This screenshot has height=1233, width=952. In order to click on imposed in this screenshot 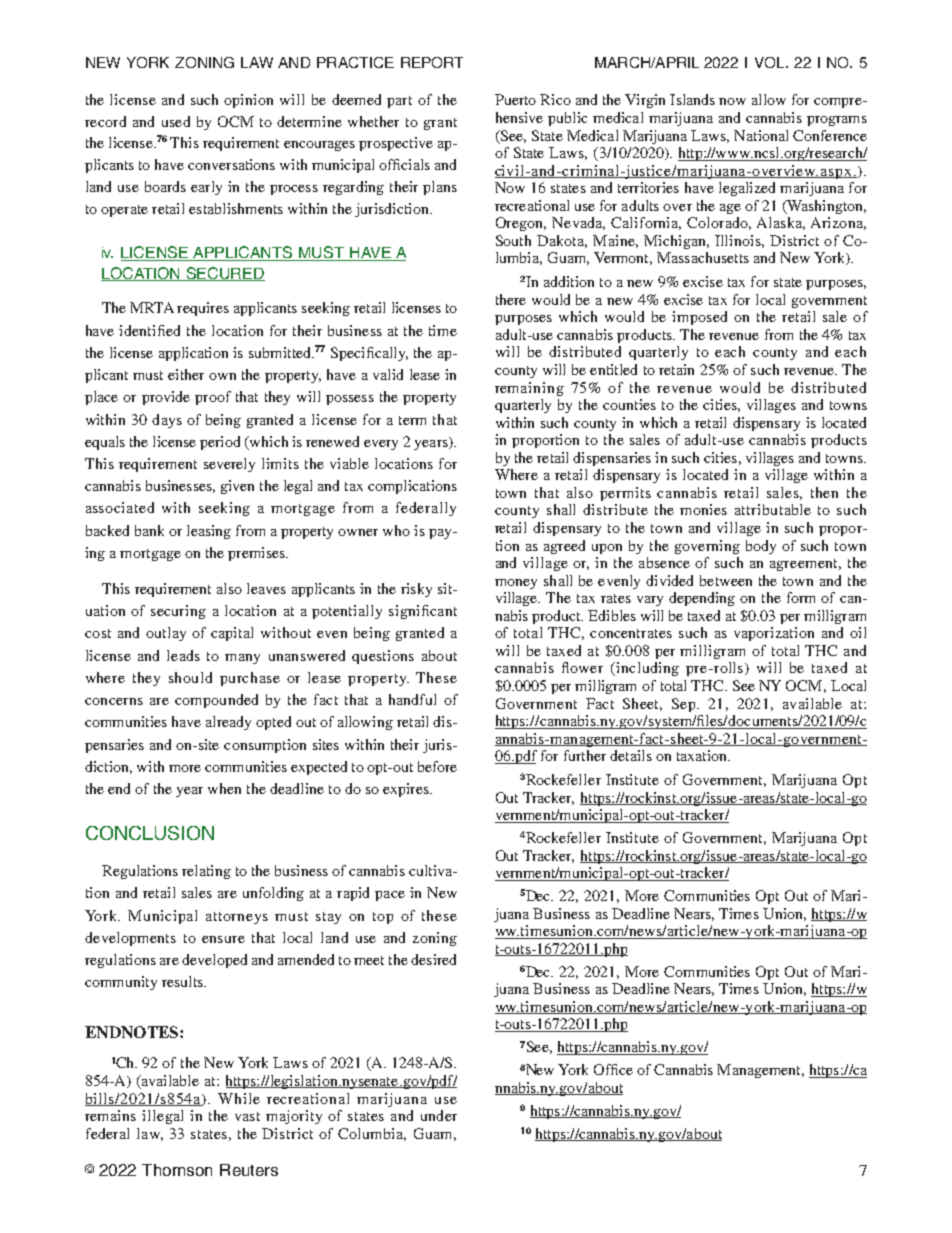, I will do `click(699, 318)`.
